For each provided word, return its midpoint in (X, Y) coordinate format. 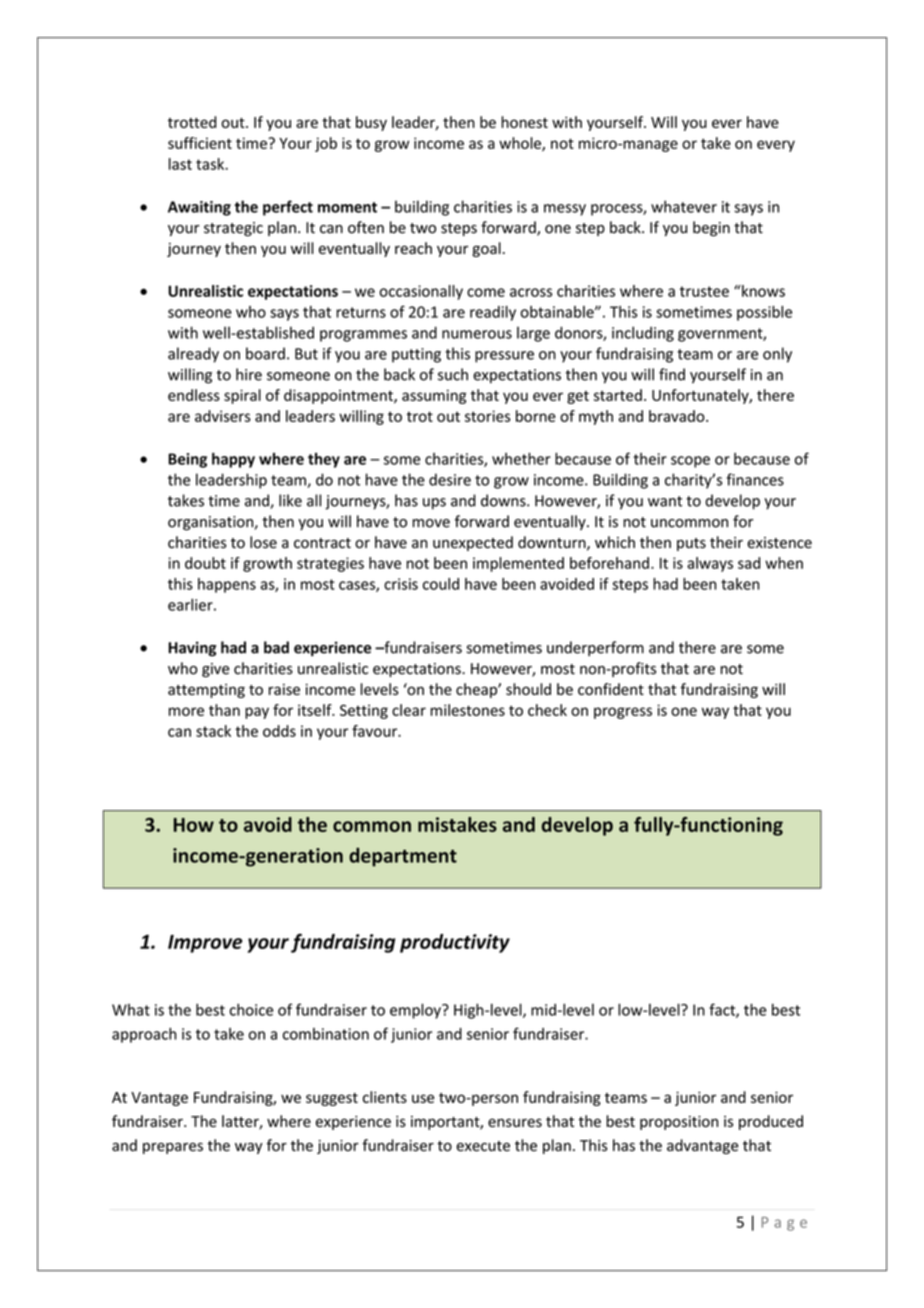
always (710, 564)
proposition (679, 1123)
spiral (242, 396)
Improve (205, 944)
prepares (173, 1148)
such (453, 374)
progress (623, 713)
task (211, 164)
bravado (678, 416)
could (441, 584)
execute (483, 1146)
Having (192, 649)
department (403, 857)
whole (521, 144)
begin (711, 228)
